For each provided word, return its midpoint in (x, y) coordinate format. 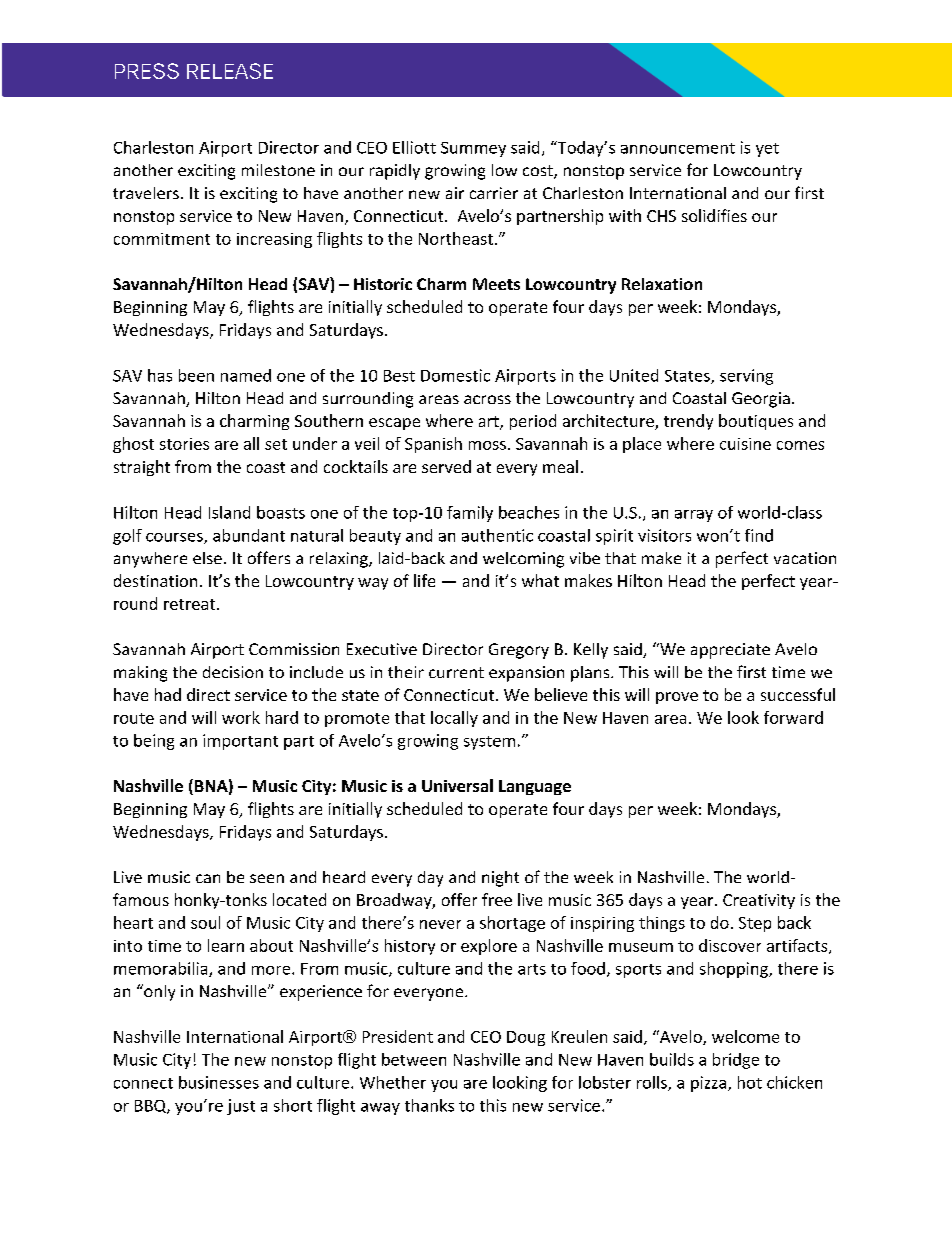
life (424, 580)
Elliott (414, 147)
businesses (219, 1082)
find (759, 535)
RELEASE (230, 71)
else (207, 558)
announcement (678, 148)
